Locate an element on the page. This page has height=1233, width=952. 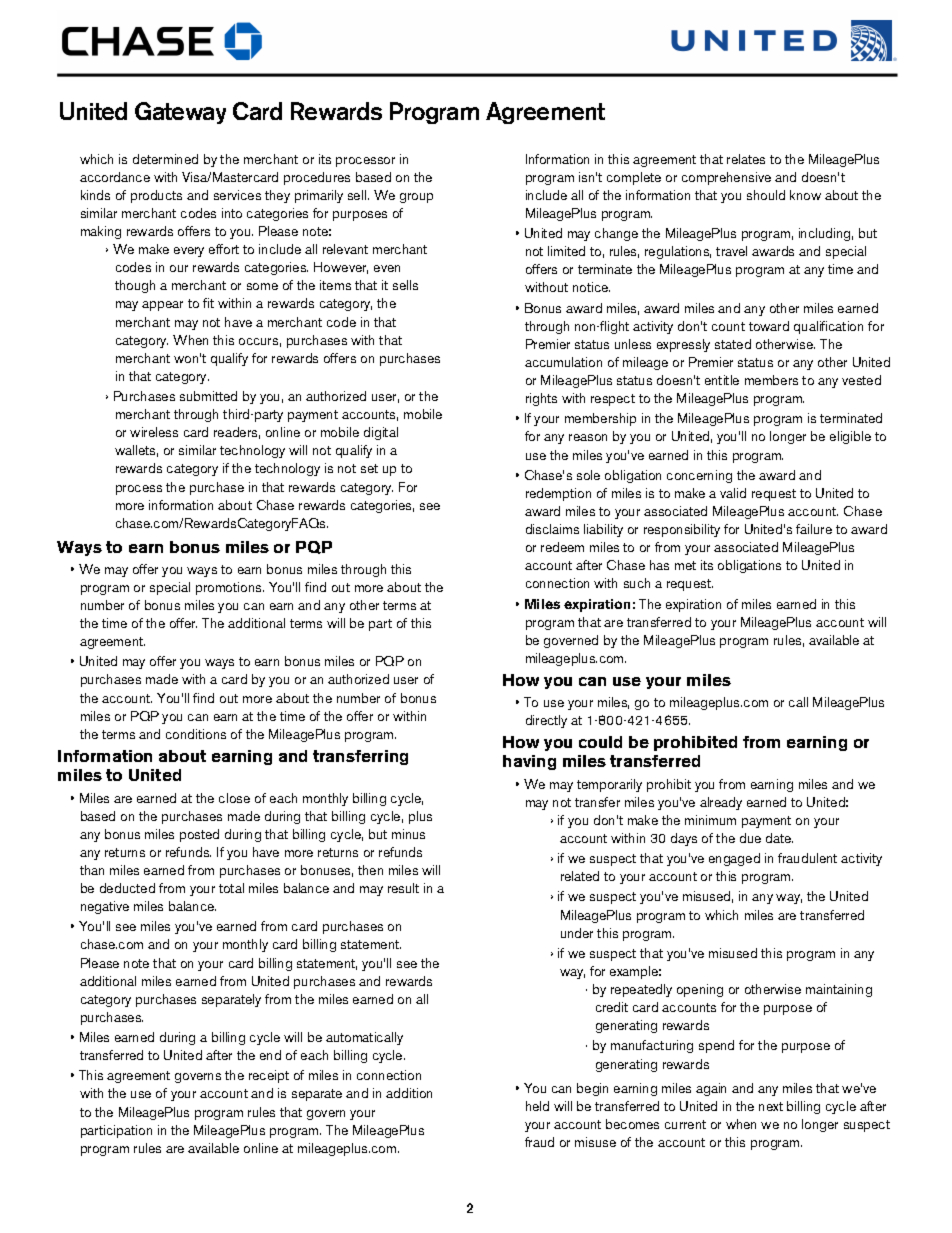
held is located at coordinates (537, 1106).
